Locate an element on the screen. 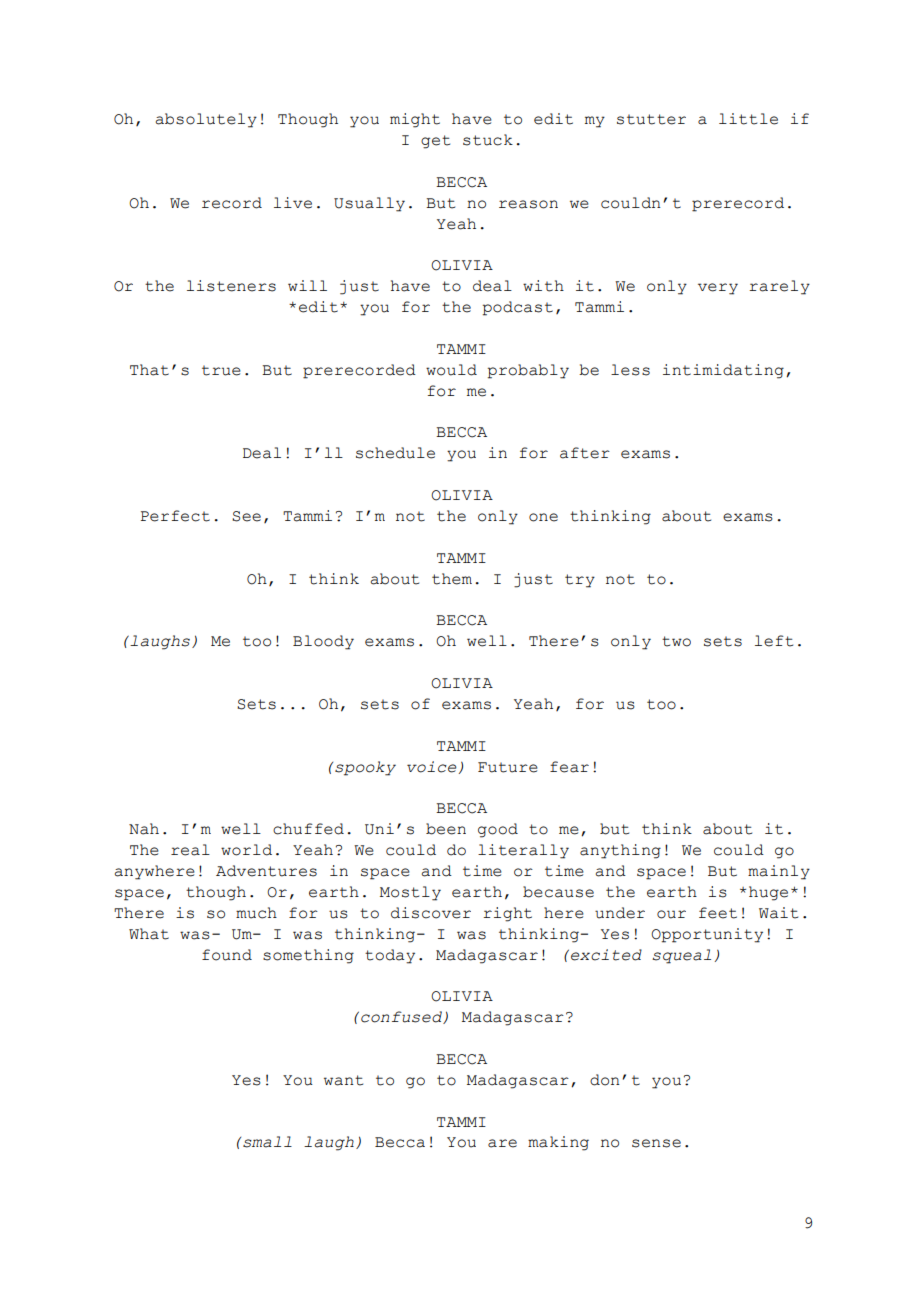  true is located at coordinates (221, 370).
